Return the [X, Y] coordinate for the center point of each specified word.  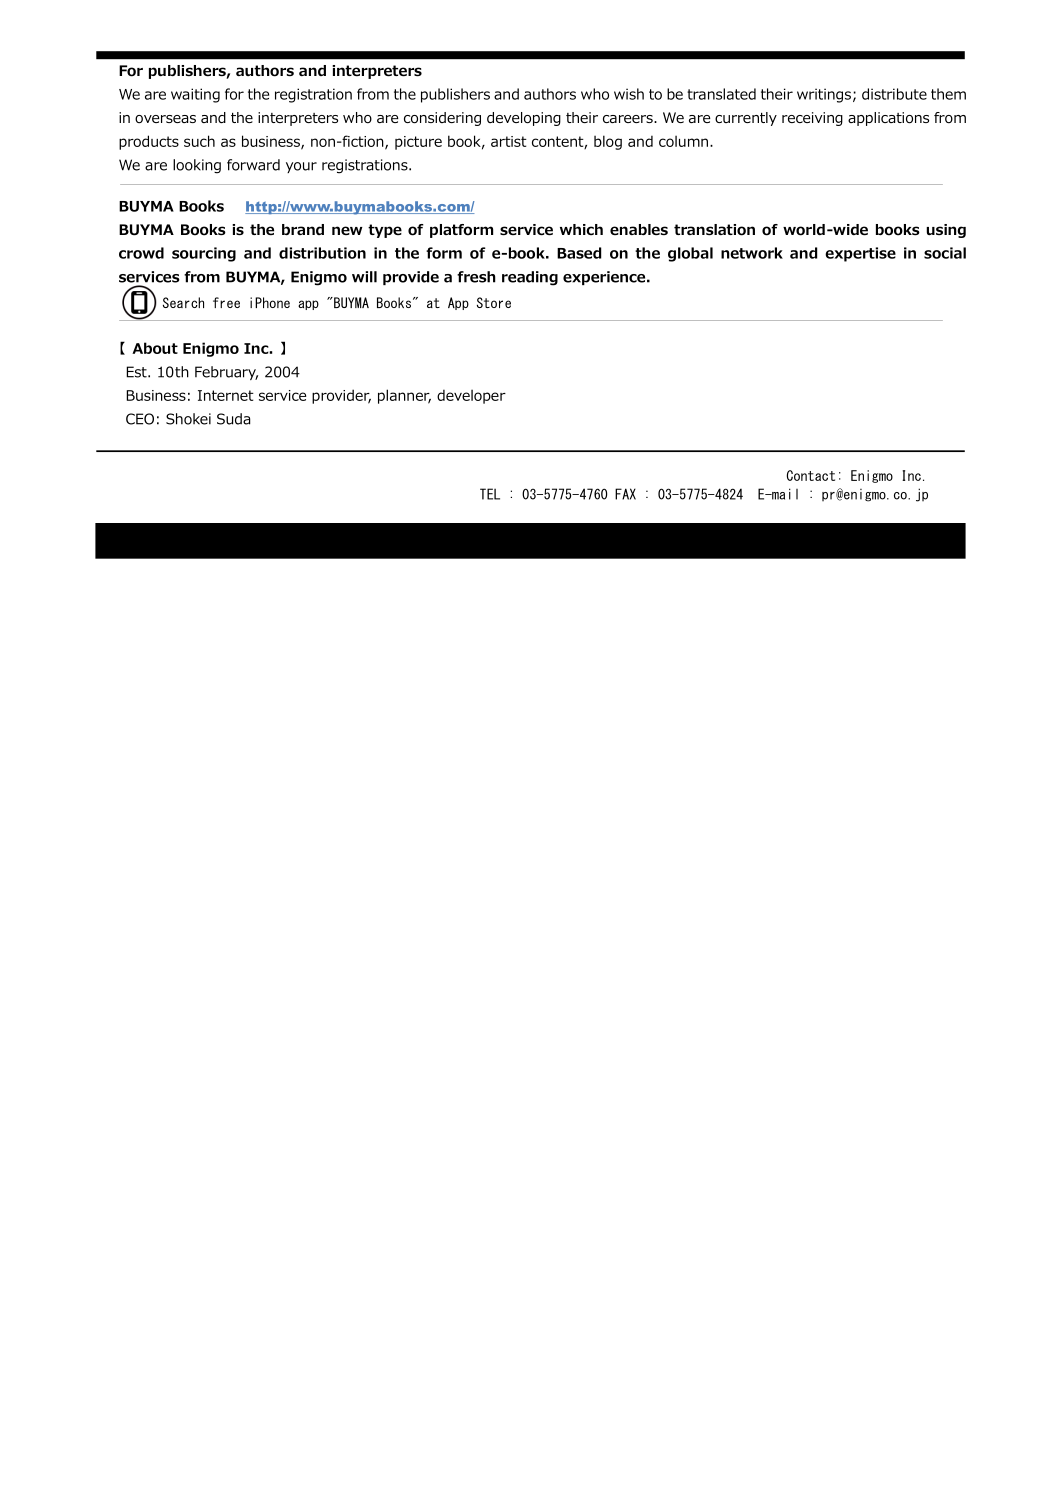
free [226, 302]
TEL [490, 494]
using [946, 231]
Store [494, 302]
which [581, 229]
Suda [233, 419]
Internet [226, 395]
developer [471, 396]
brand [303, 229]
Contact [811, 475]
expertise [860, 254]
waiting [195, 95]
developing [524, 119]
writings [824, 95]
